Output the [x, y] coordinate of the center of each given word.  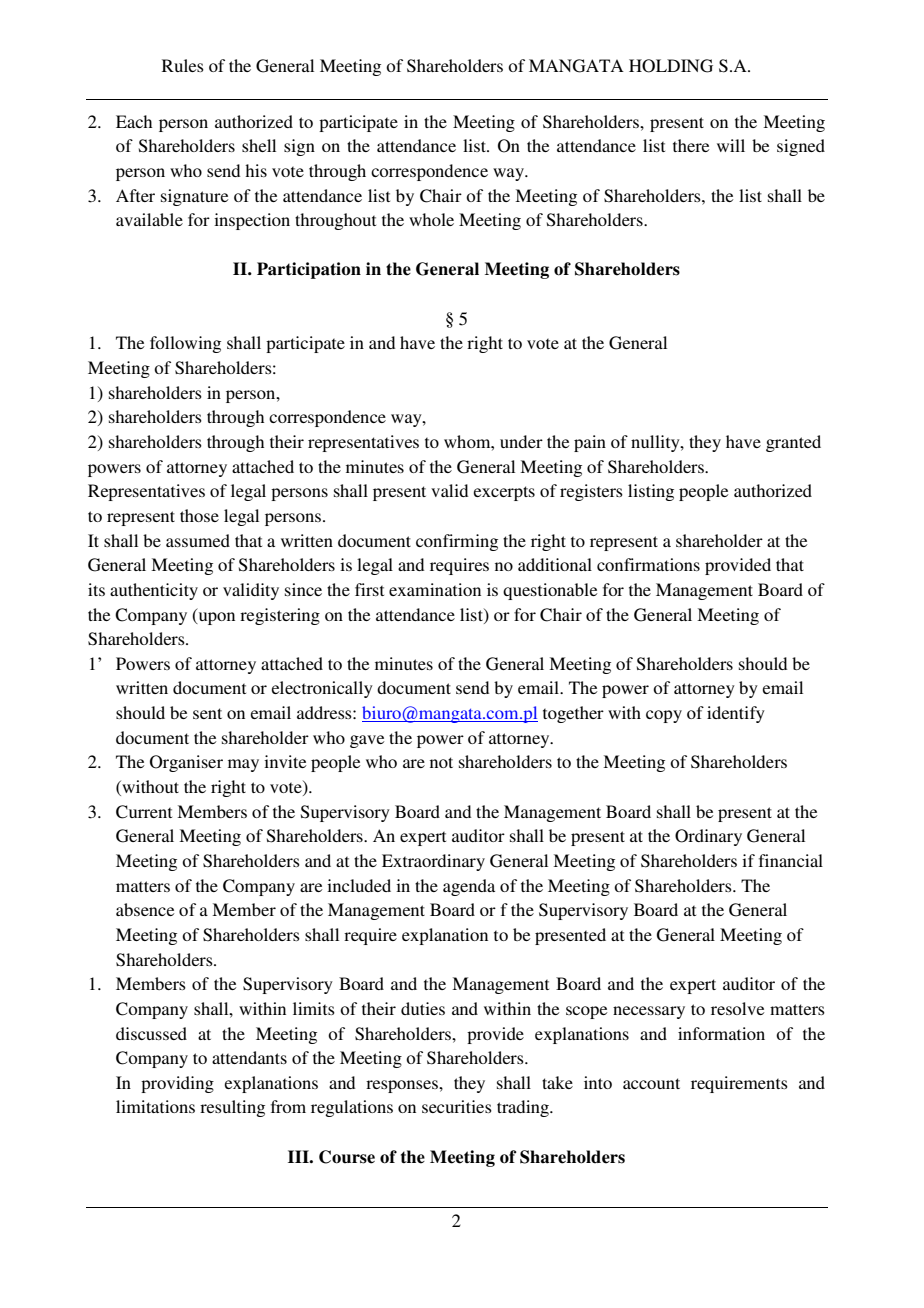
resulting [232, 1108]
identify [736, 714]
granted [793, 443]
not [441, 762]
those [199, 515]
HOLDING [671, 66]
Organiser [186, 763]
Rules [183, 65]
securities [457, 1106]
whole [431, 219]
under [521, 441]
